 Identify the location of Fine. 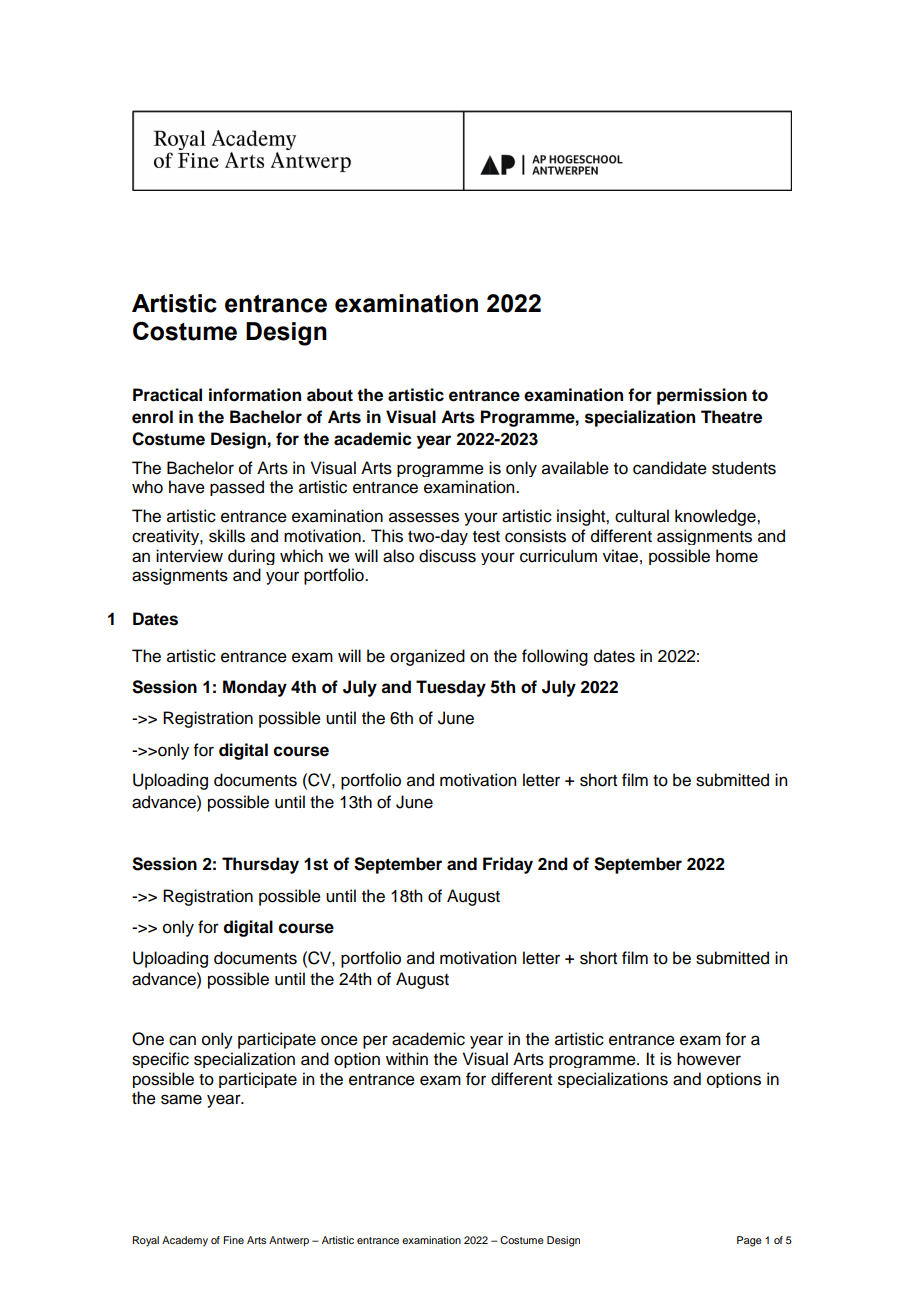
(233, 1240).
